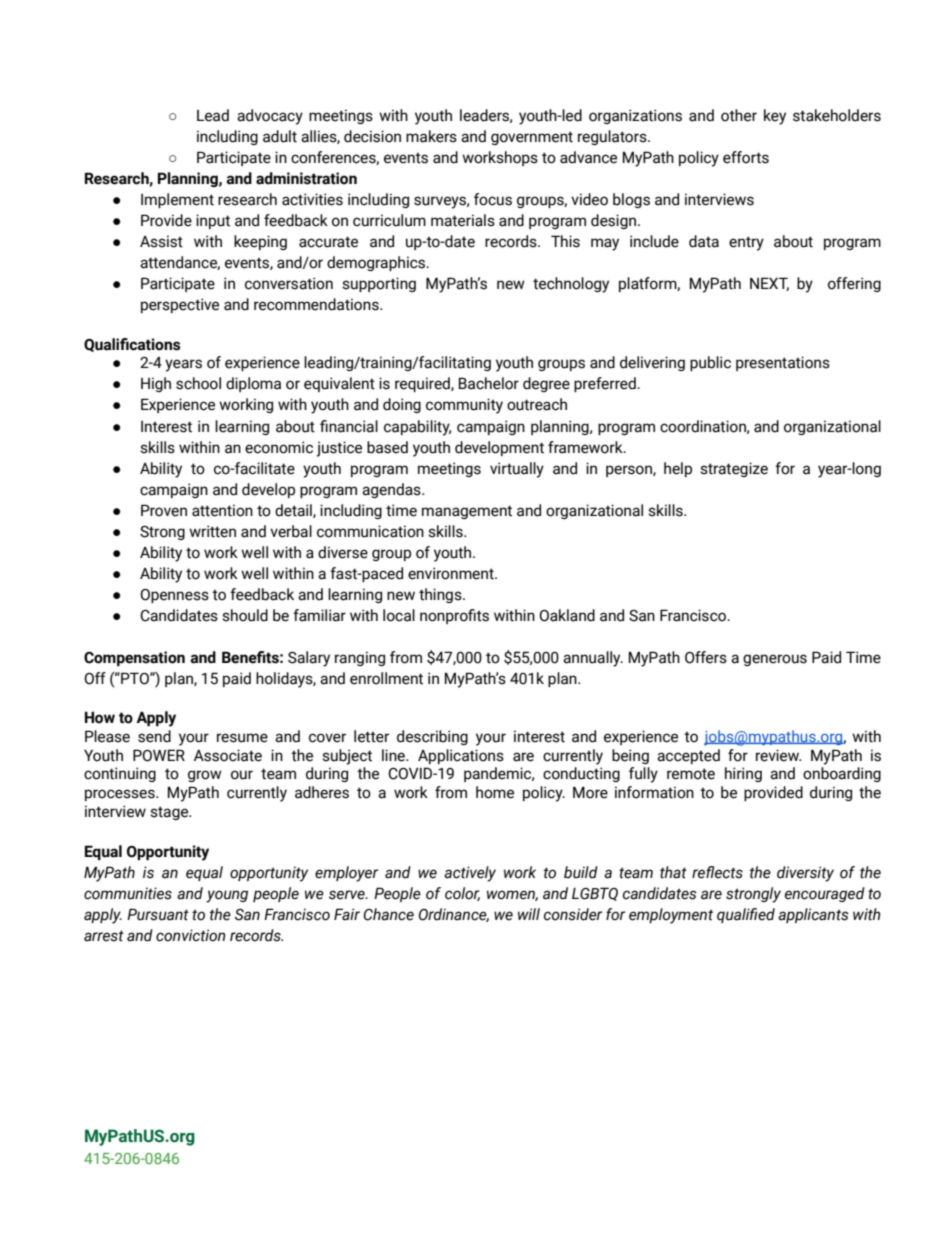 The image size is (952, 1233). I want to click on makers, so click(431, 136).
